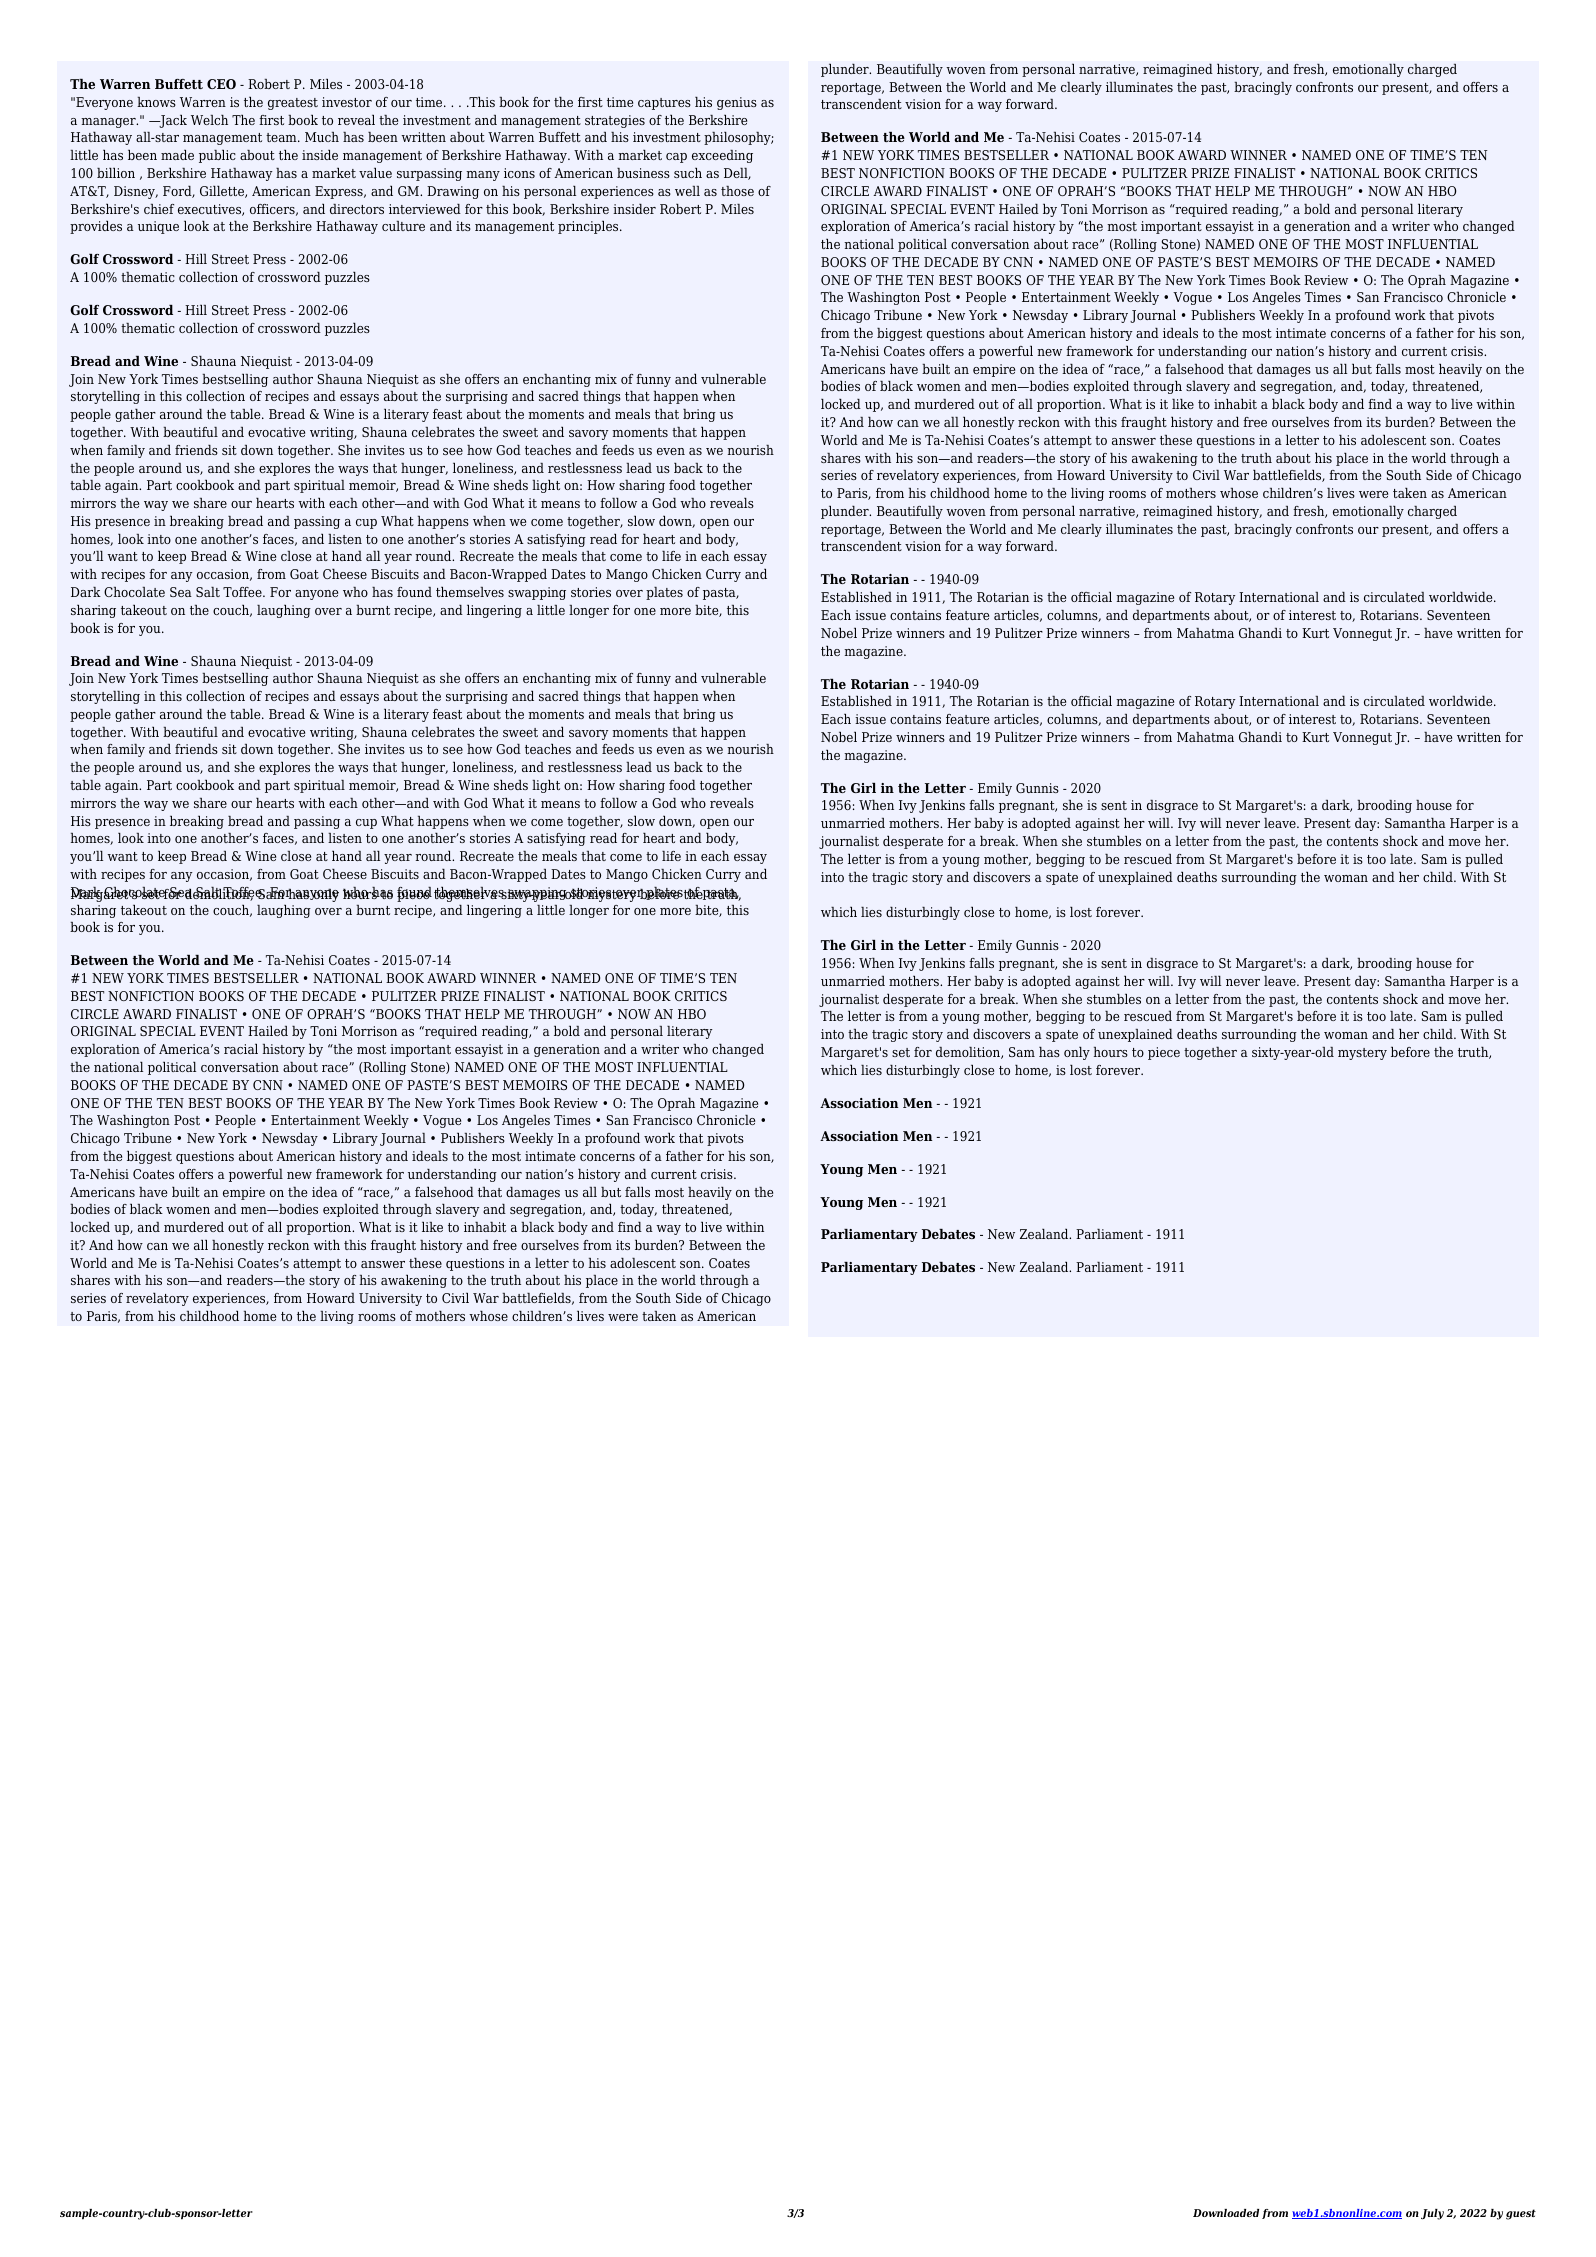 This screenshot has height=2257, width=1596. Describe the element at coordinates (1521, 2214) in the screenshot. I see `guest` at that location.
